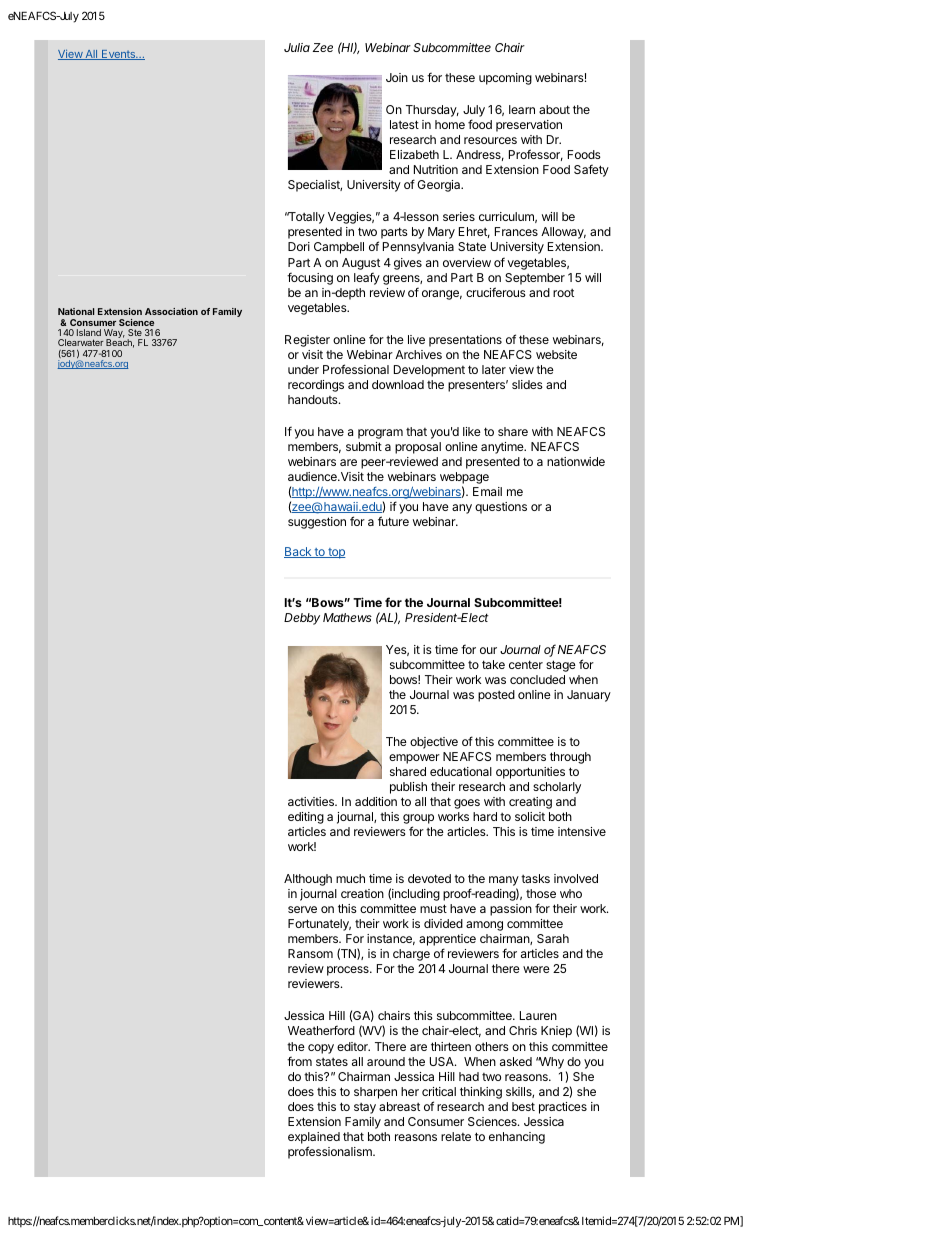 The width and height of the screenshot is (952, 1233). What do you see at coordinates (350, 878) in the screenshot?
I see `much` at bounding box center [350, 878].
